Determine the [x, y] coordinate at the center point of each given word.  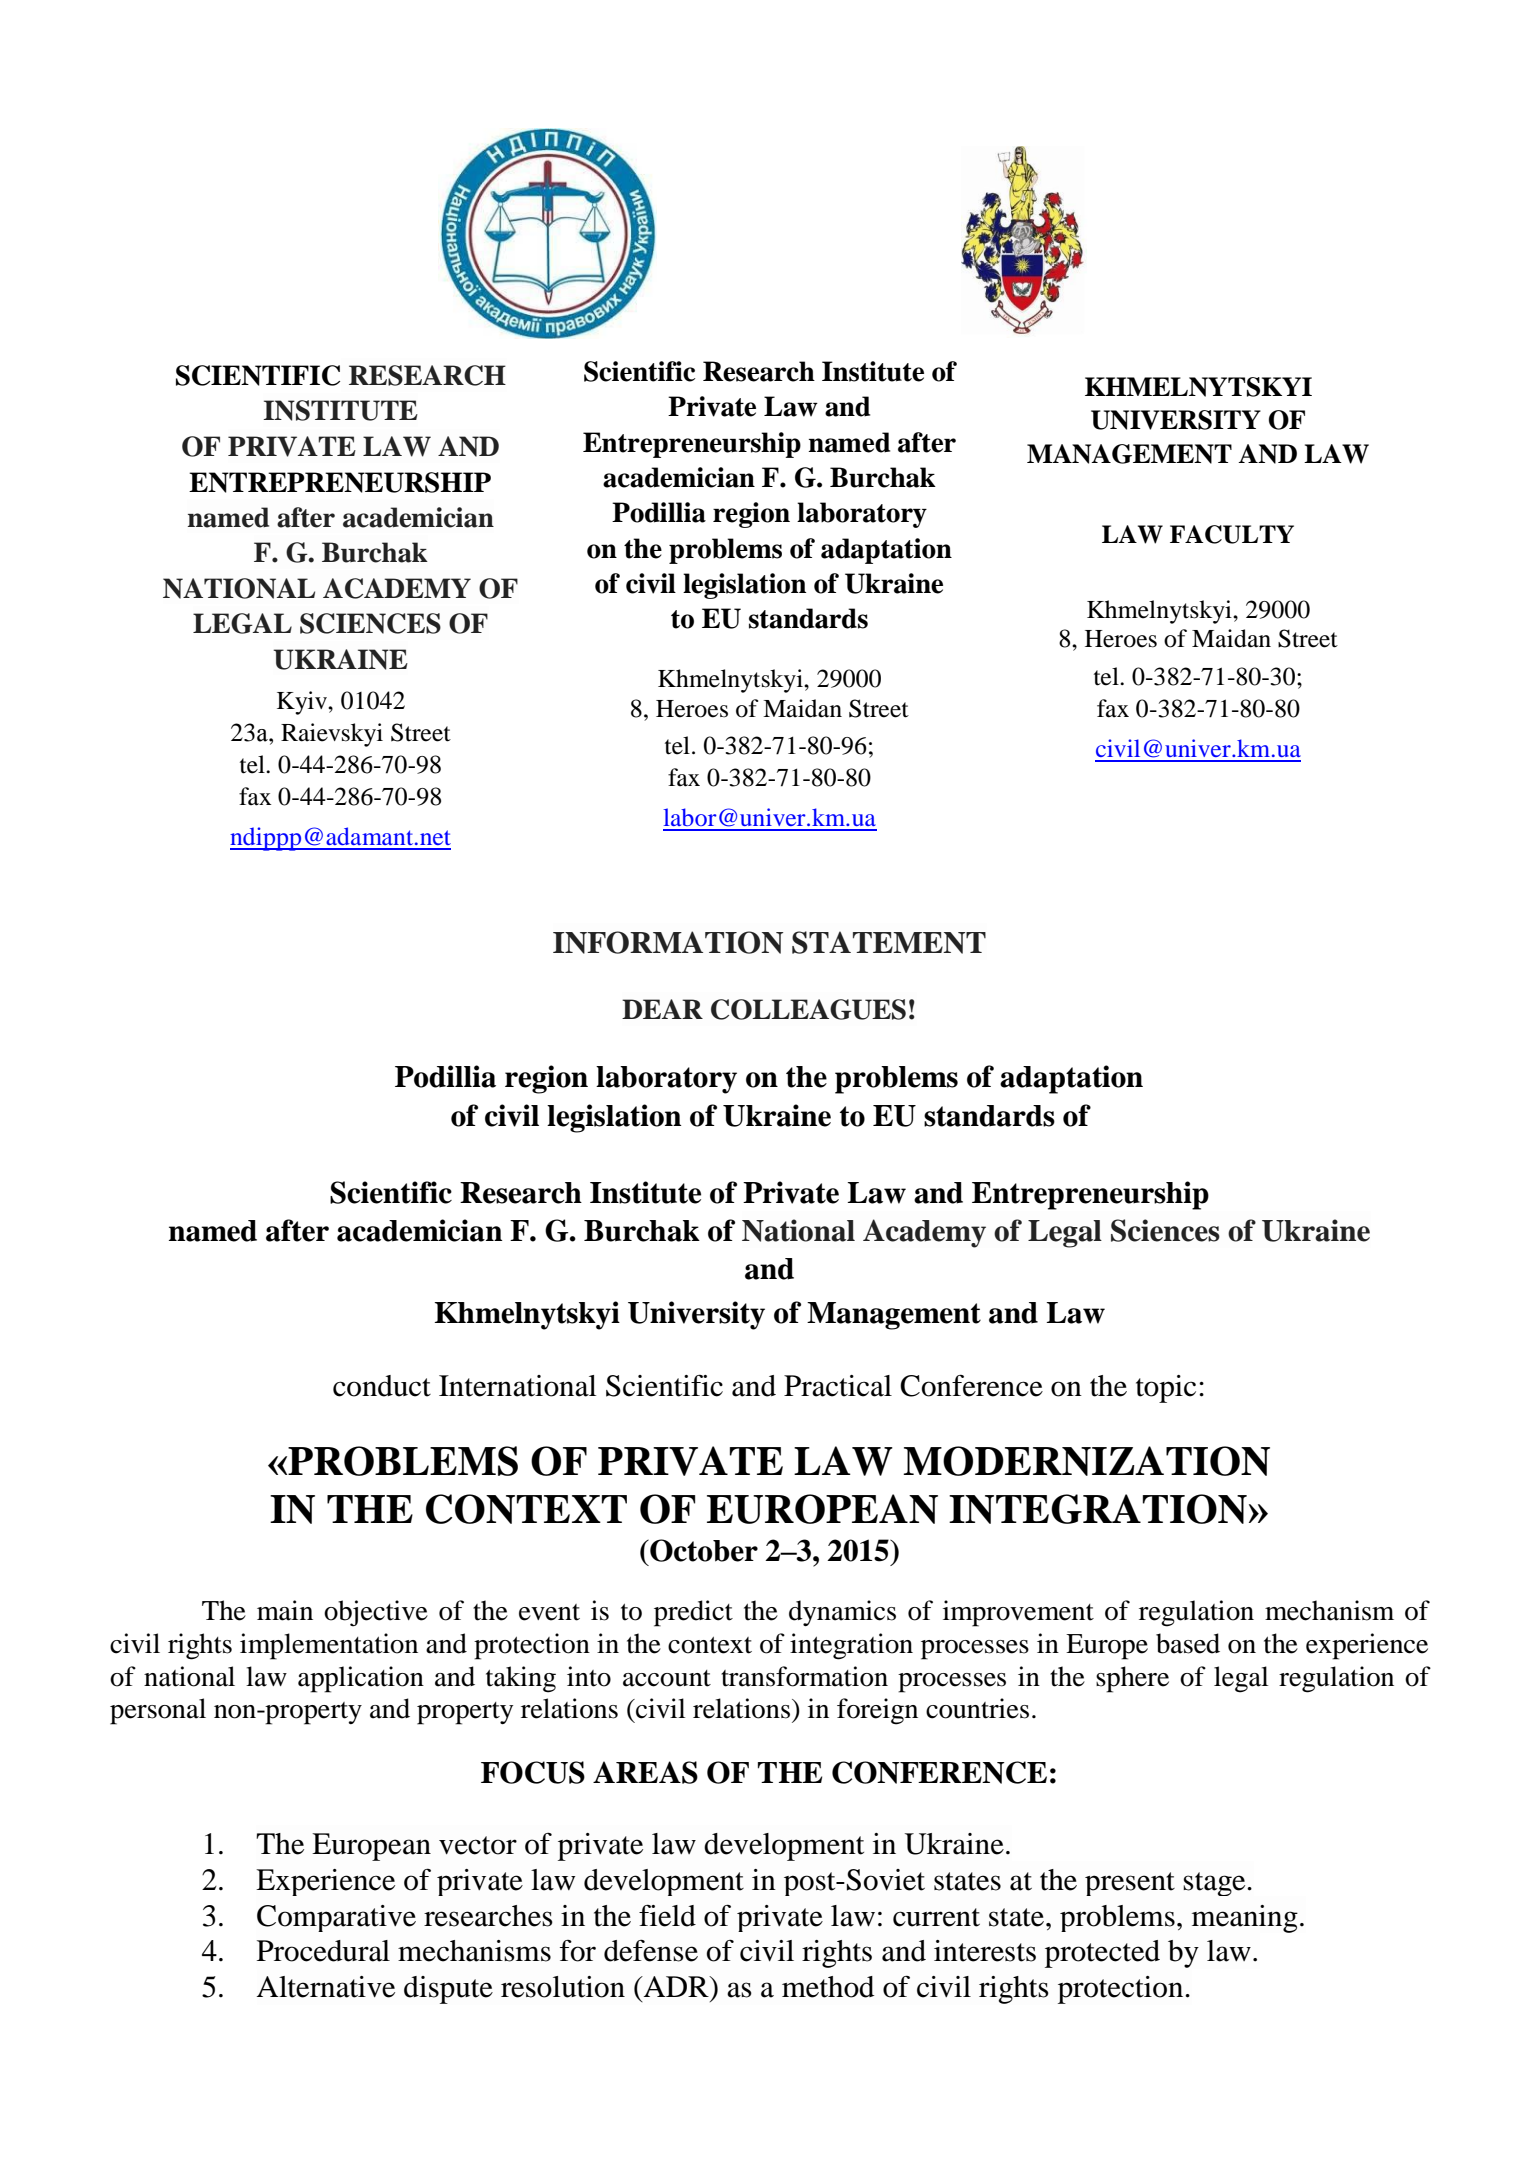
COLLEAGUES [808, 1009]
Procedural [323, 1951]
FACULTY [1232, 534]
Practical [838, 1386]
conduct [382, 1386]
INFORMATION [668, 942]
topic [1166, 1389]
